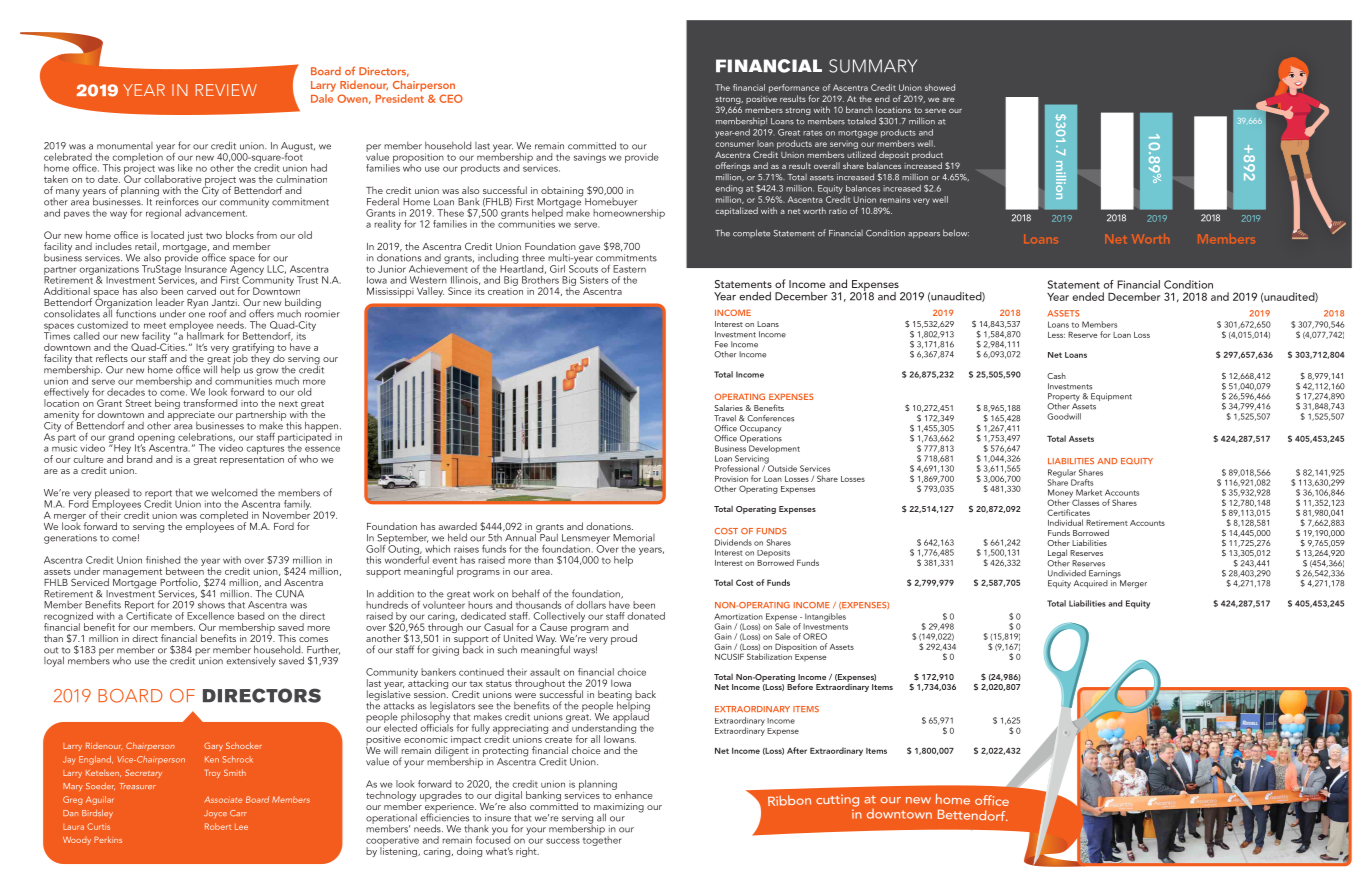  I want to click on savings, so click(590, 158).
